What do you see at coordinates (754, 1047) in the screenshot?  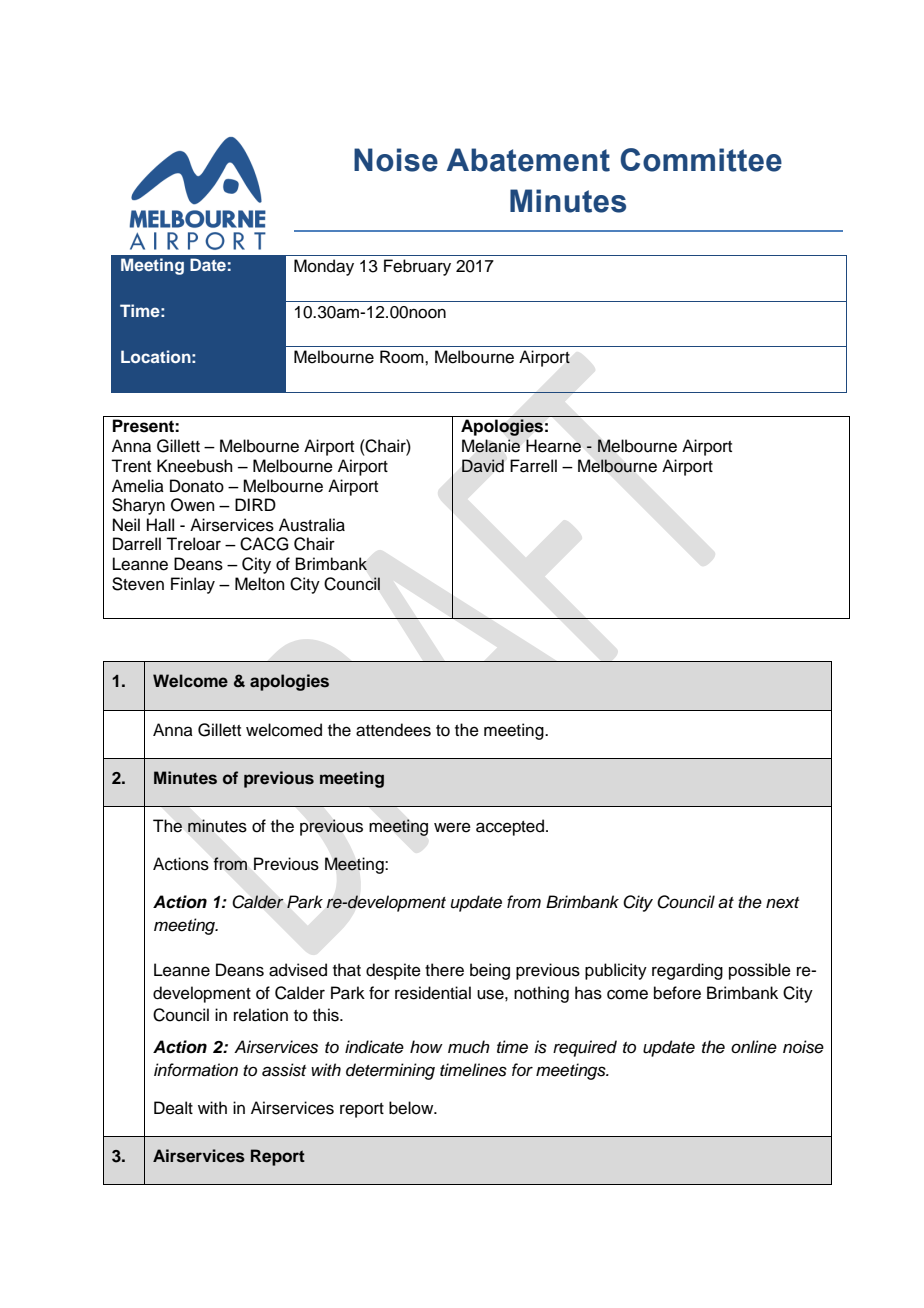 I see `online` at bounding box center [754, 1047].
